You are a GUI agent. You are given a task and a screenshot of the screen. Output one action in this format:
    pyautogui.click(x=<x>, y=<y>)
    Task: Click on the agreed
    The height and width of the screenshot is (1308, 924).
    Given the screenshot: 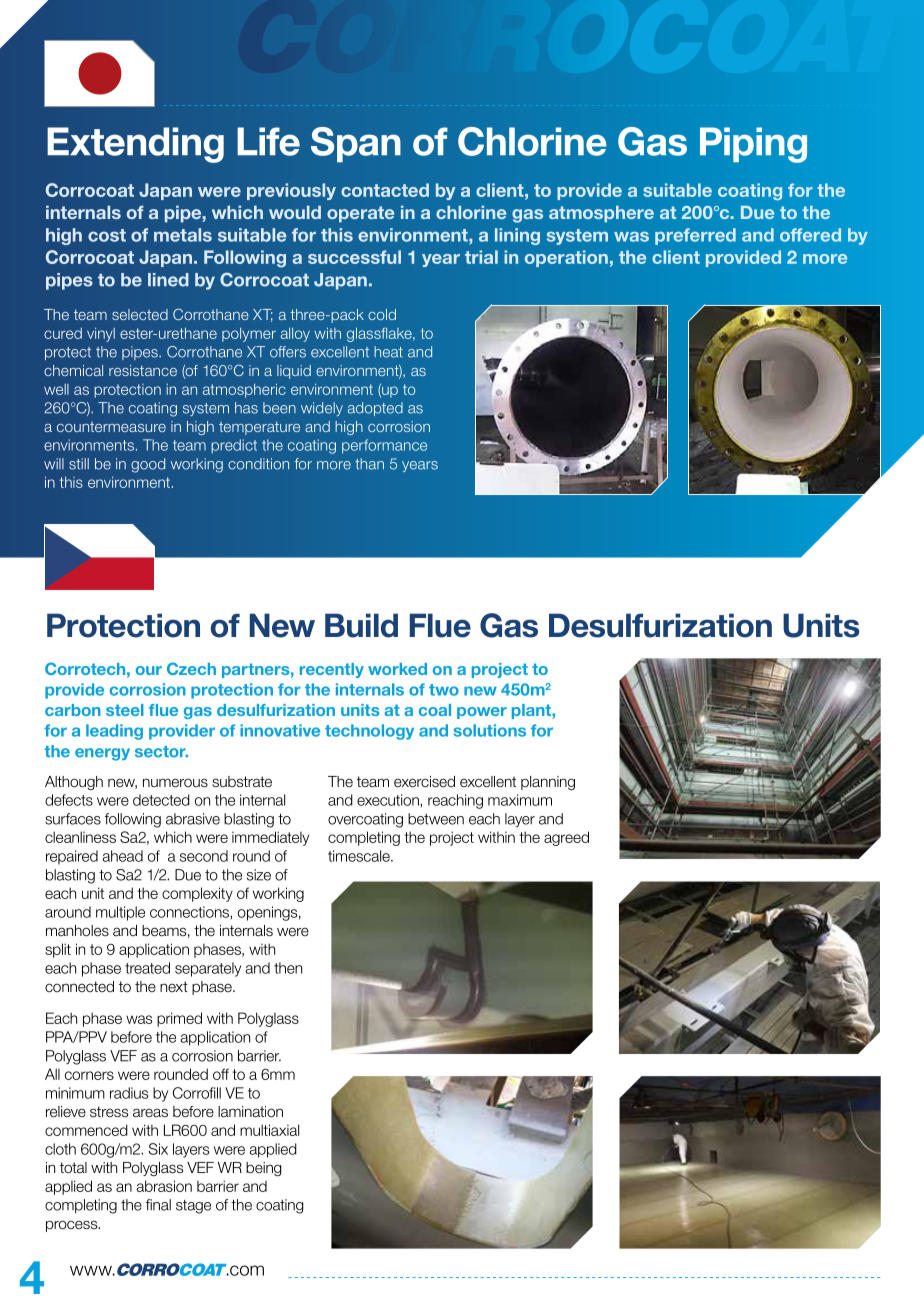 What is the action you would take?
    pyautogui.click(x=566, y=838)
